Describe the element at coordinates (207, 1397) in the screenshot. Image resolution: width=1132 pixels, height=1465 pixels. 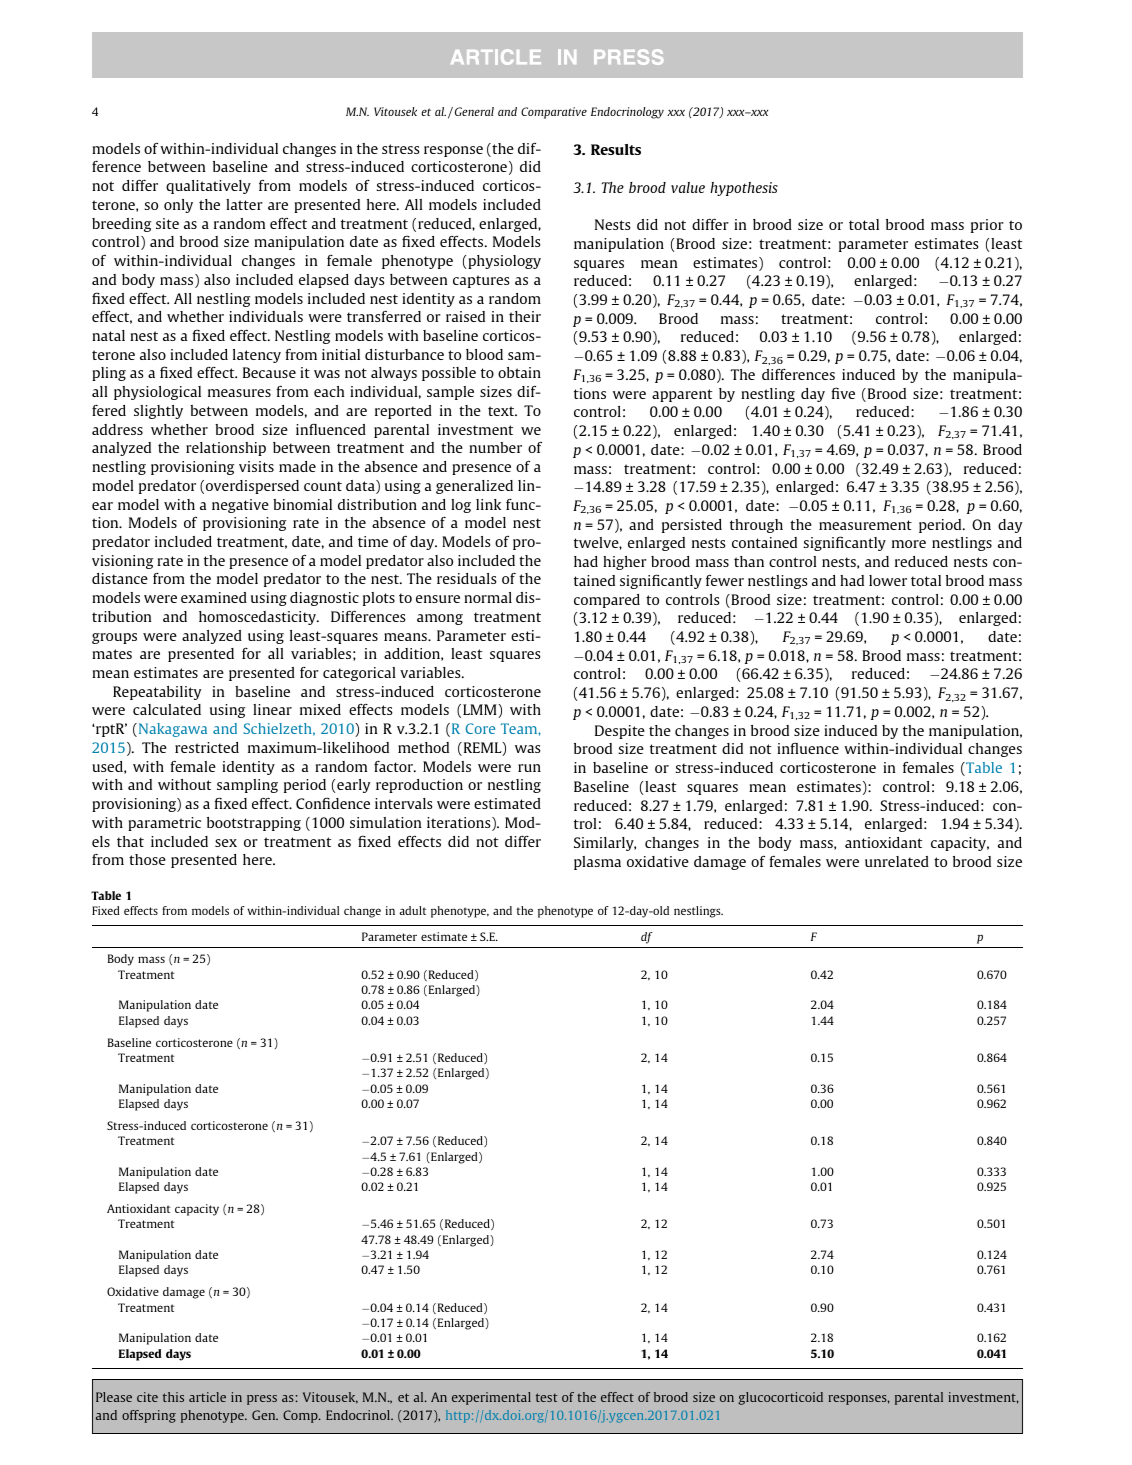
I see `article` at that location.
